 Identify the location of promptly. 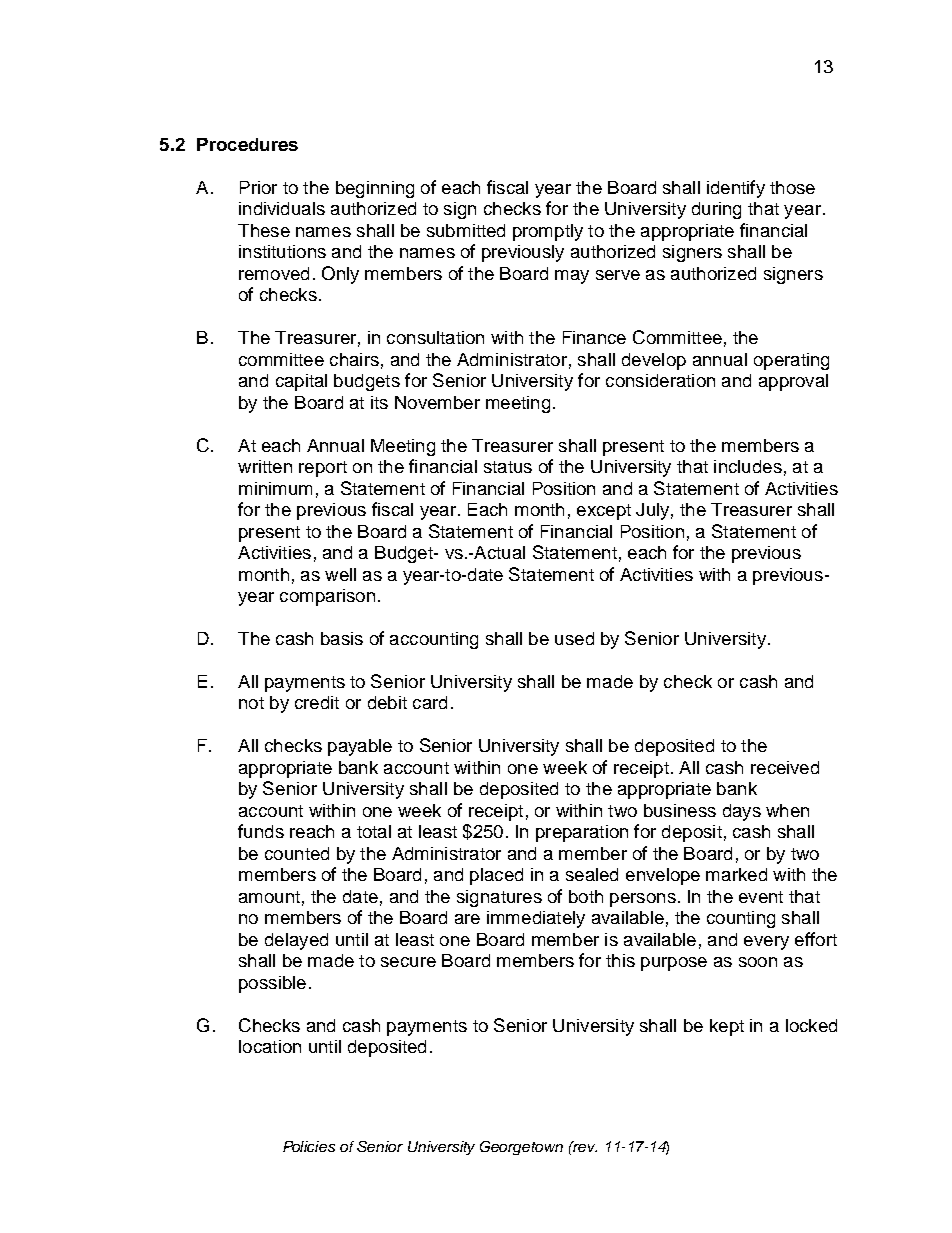
(548, 232).
